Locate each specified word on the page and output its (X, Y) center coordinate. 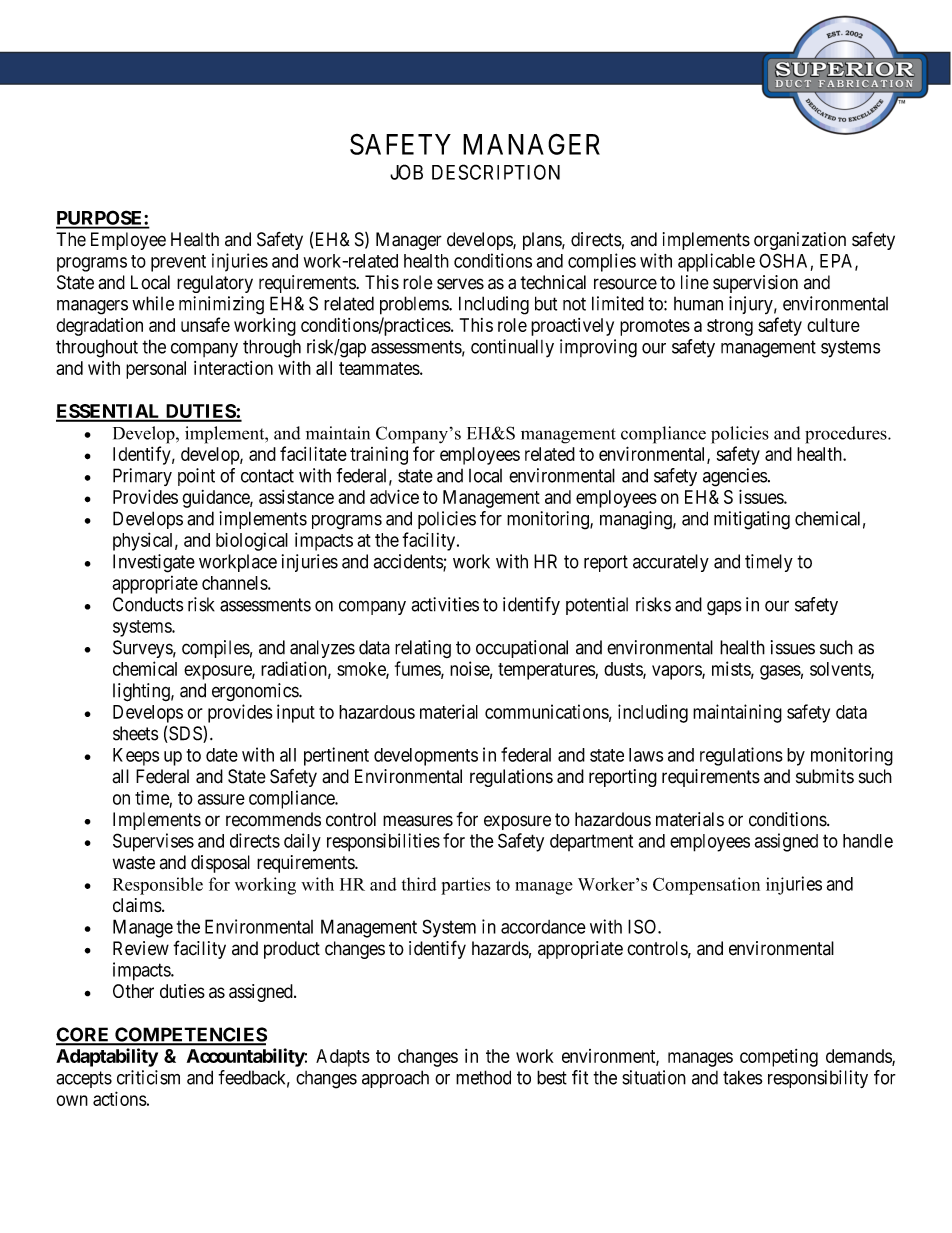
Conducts (148, 604)
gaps (724, 608)
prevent (178, 263)
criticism (148, 1077)
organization (800, 241)
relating (423, 649)
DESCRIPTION (496, 172)
